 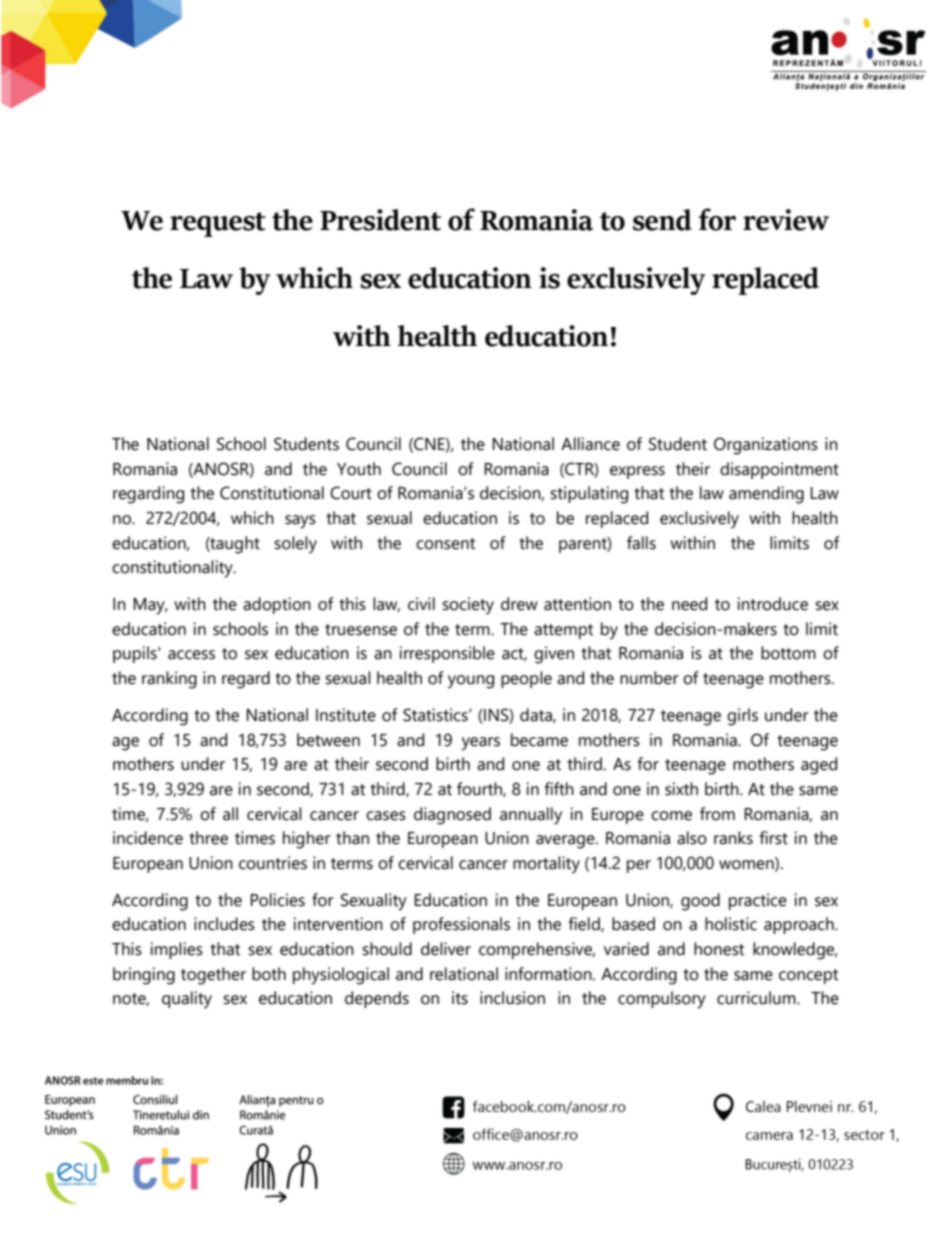 What do you see at coordinates (786, 220) in the image?
I see `review` at bounding box center [786, 220].
